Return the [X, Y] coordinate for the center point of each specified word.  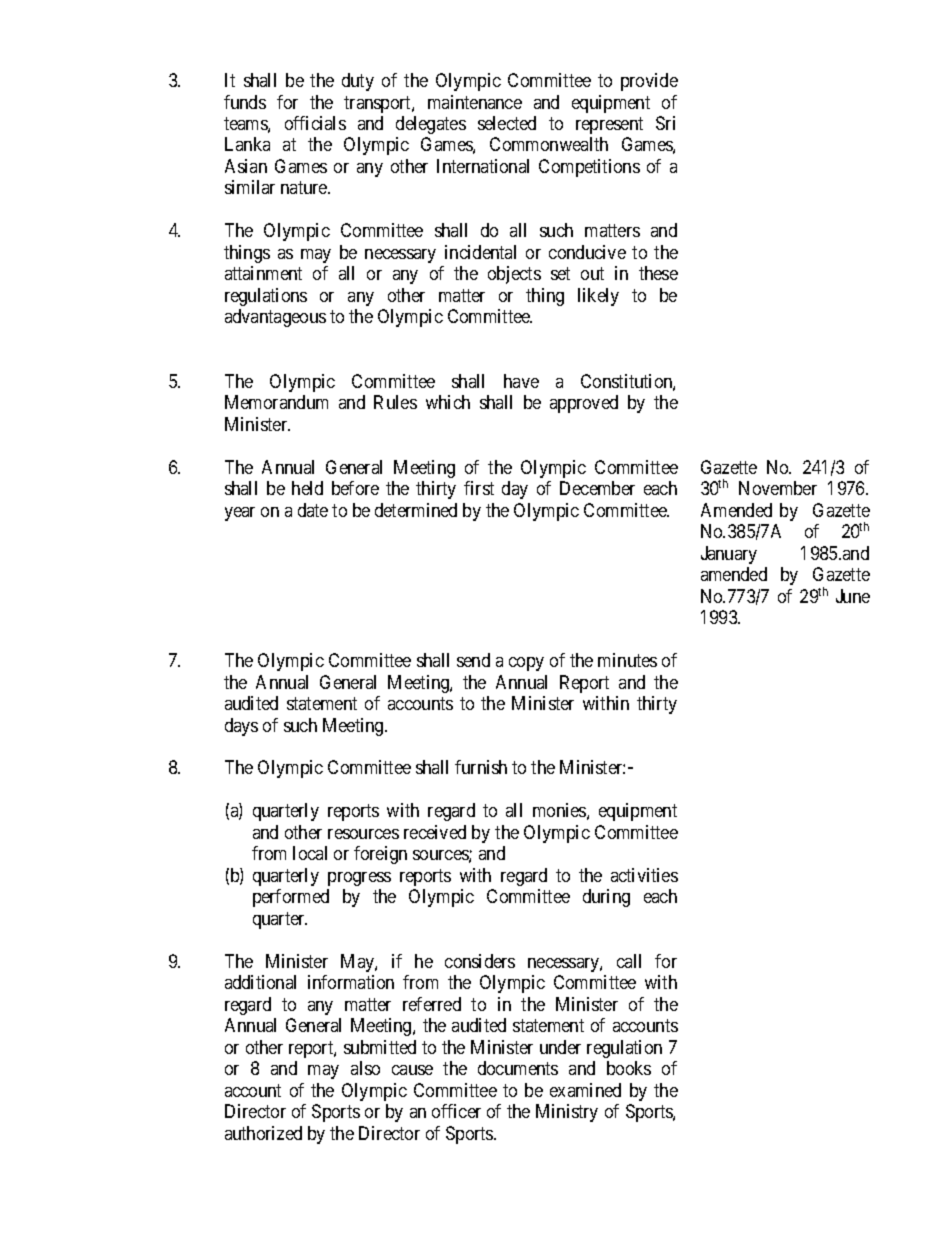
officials [315, 123]
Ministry [567, 1113]
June [853, 596]
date [313, 510]
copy [526, 664]
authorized [263, 1133]
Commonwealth [549, 144]
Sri [665, 123]
